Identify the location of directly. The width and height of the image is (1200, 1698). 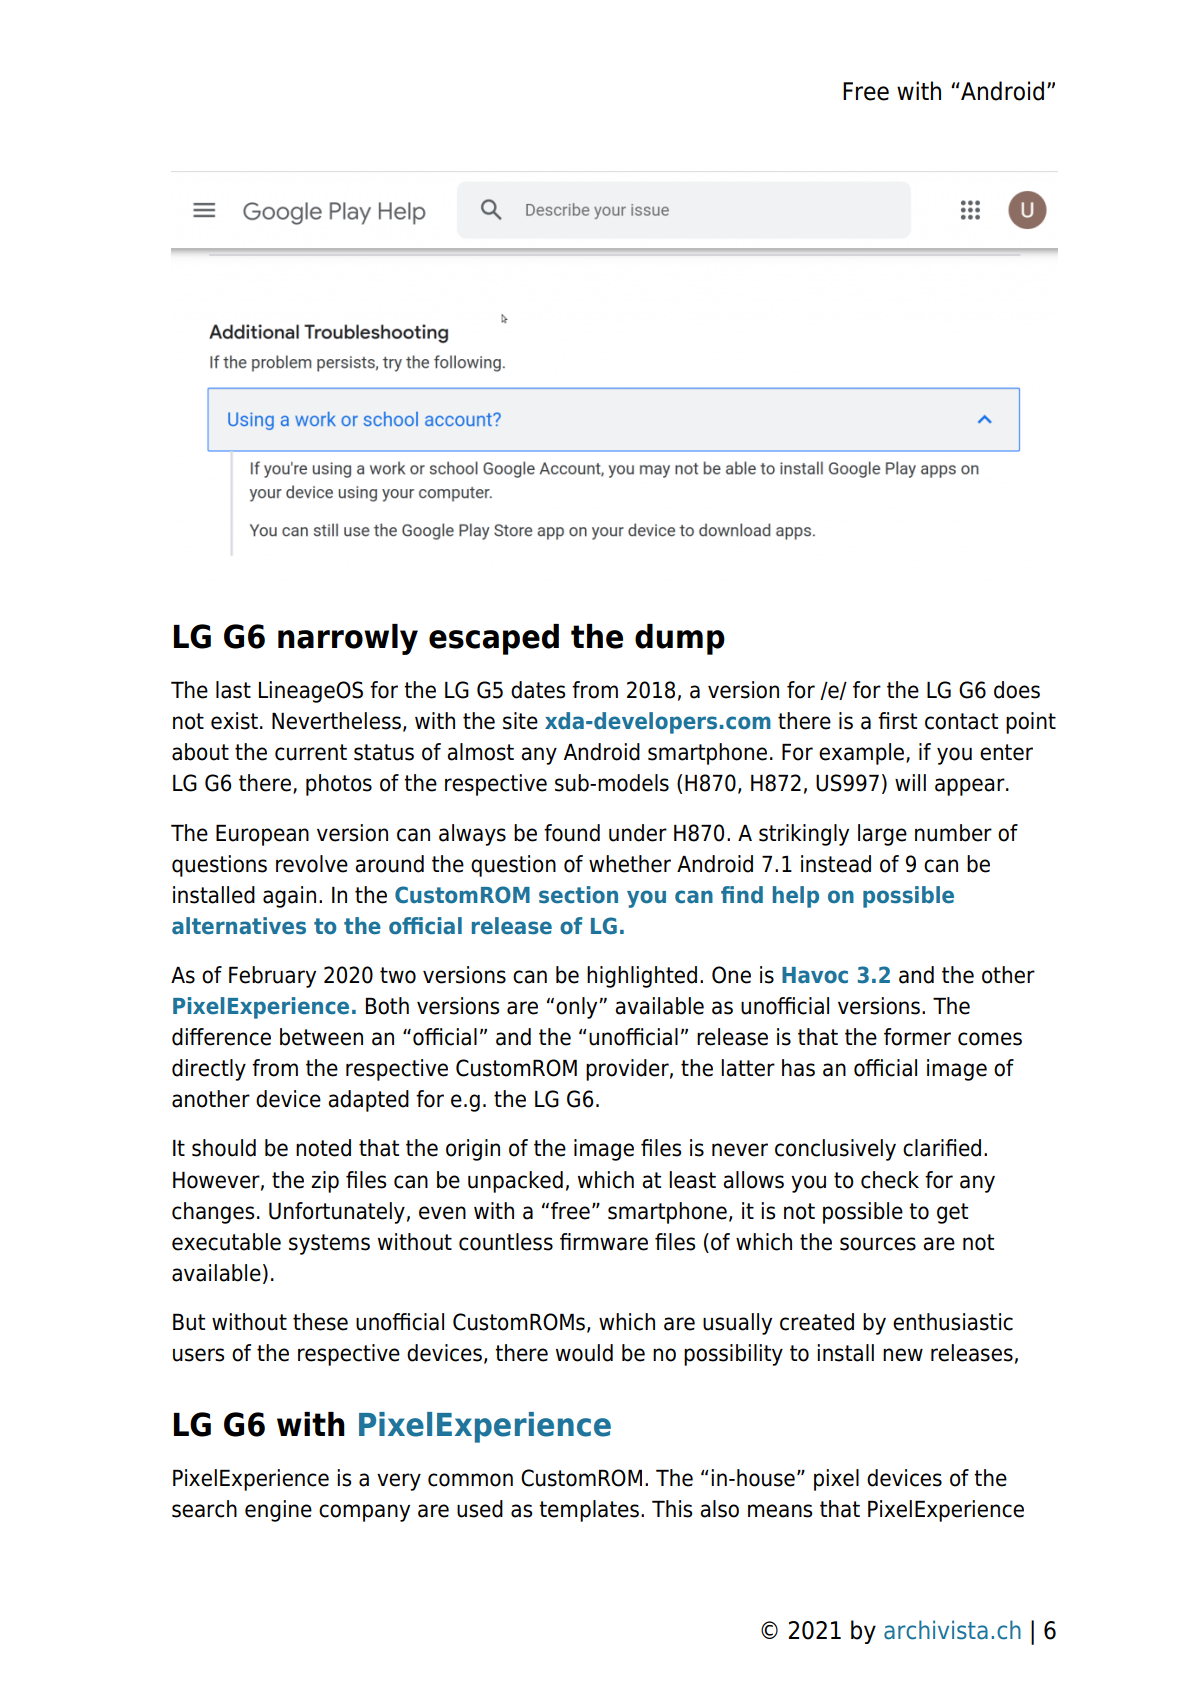
(209, 1070).
